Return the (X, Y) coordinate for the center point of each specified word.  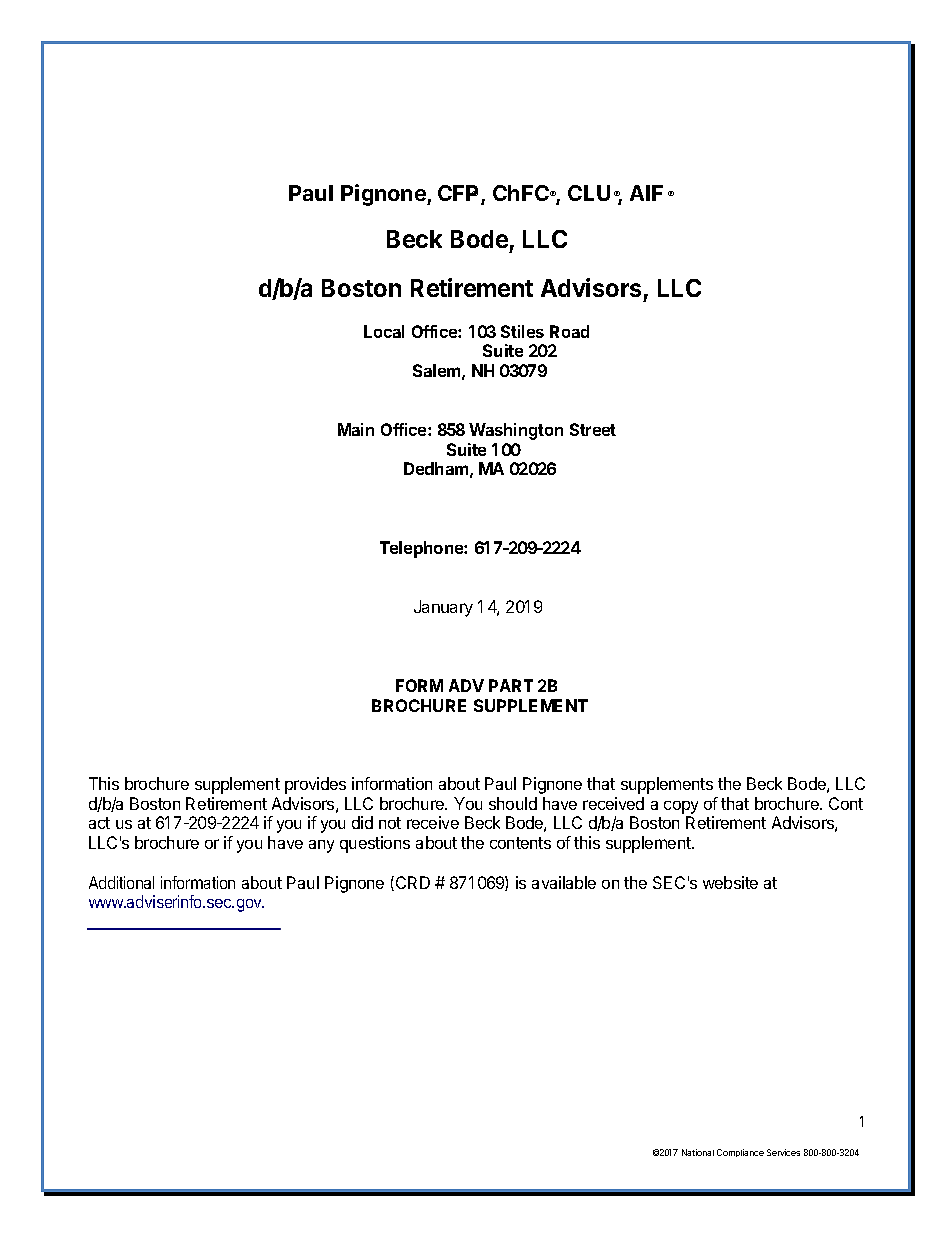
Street (593, 429)
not (390, 823)
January (443, 608)
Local (384, 331)
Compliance (740, 1153)
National (698, 1152)
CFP (460, 194)
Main (356, 429)
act (99, 823)
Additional (121, 882)
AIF (646, 193)
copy (681, 807)
